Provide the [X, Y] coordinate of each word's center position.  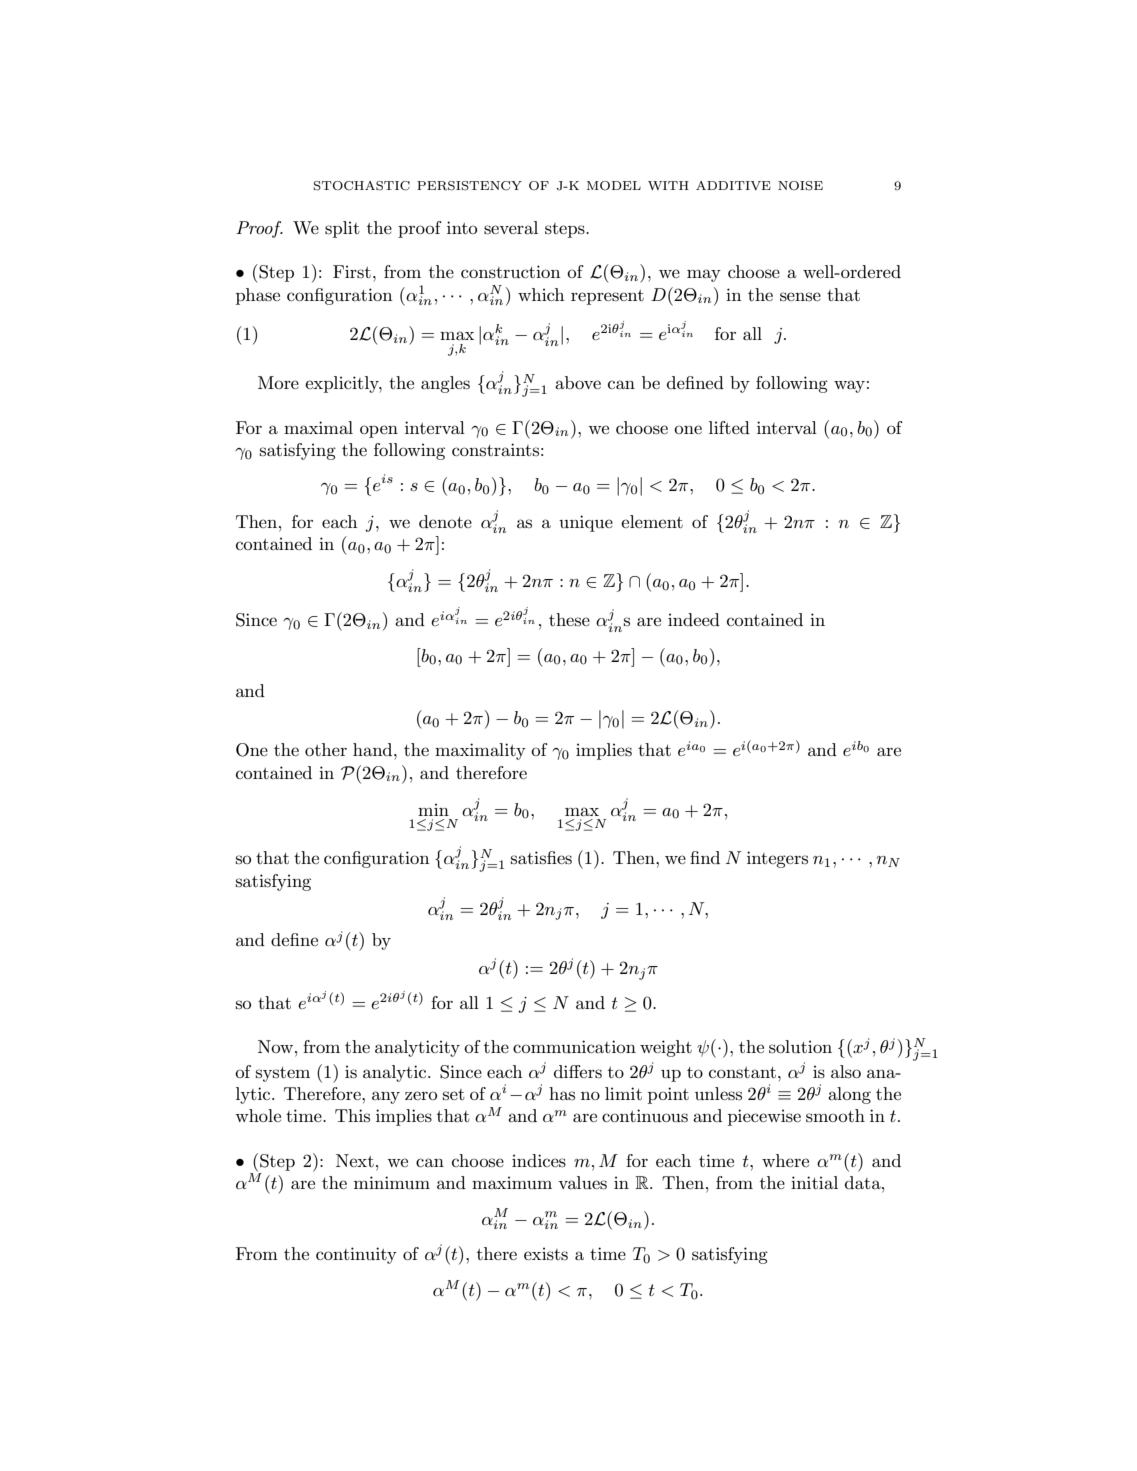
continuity [356, 1255]
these [569, 619]
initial [814, 1182]
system [283, 1074]
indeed [694, 619]
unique [586, 523]
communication [574, 1046]
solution [800, 1047]
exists [546, 1254]
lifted [729, 427]
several [511, 228]
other [326, 749]
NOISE [800, 186]
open [379, 431]
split [342, 229]
